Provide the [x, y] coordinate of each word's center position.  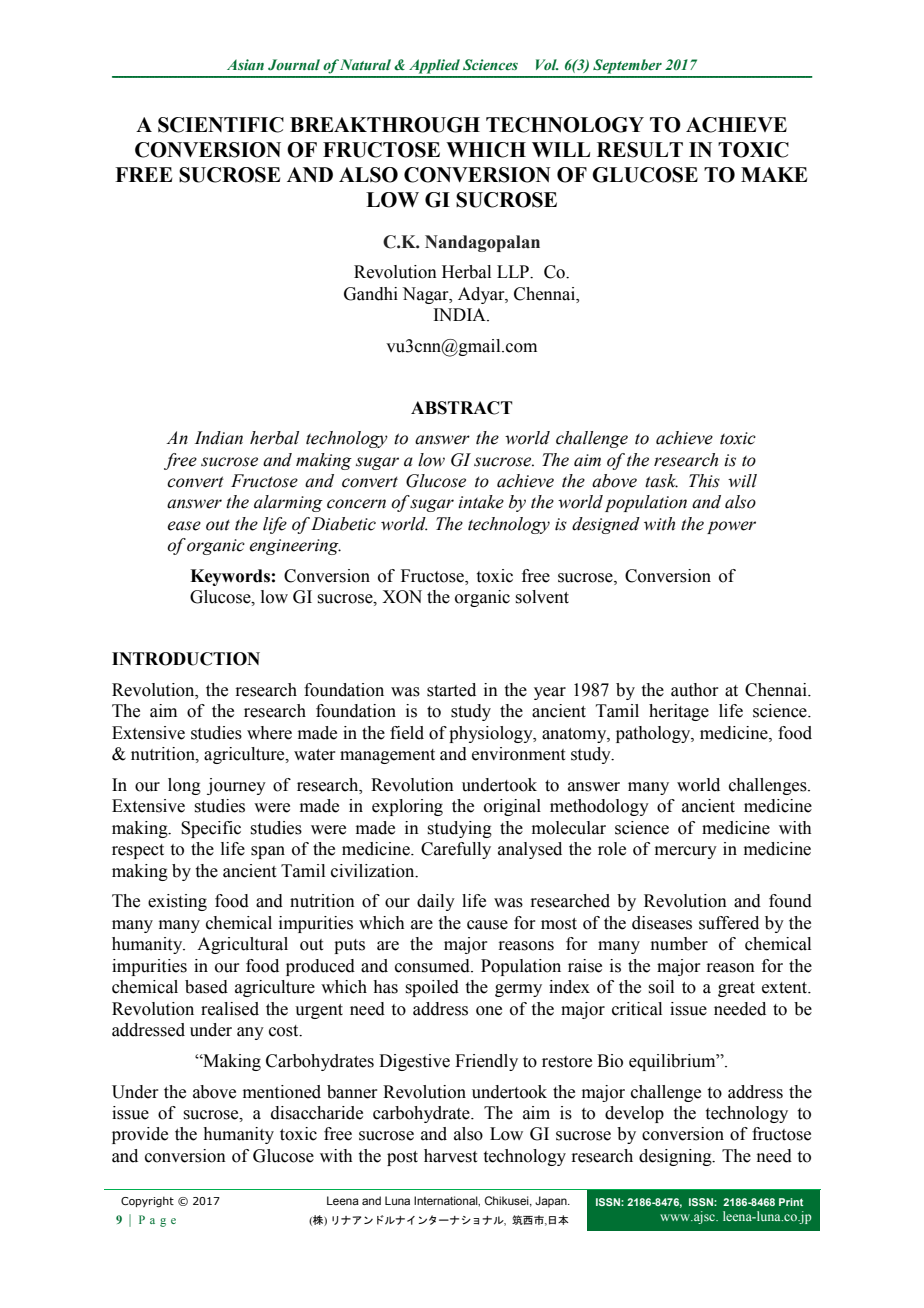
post [402, 1158]
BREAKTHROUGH [385, 125]
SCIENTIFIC [221, 125]
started [451, 690]
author [695, 690]
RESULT [640, 150]
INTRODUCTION [186, 659]
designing [676, 1157]
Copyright [147, 1202]
